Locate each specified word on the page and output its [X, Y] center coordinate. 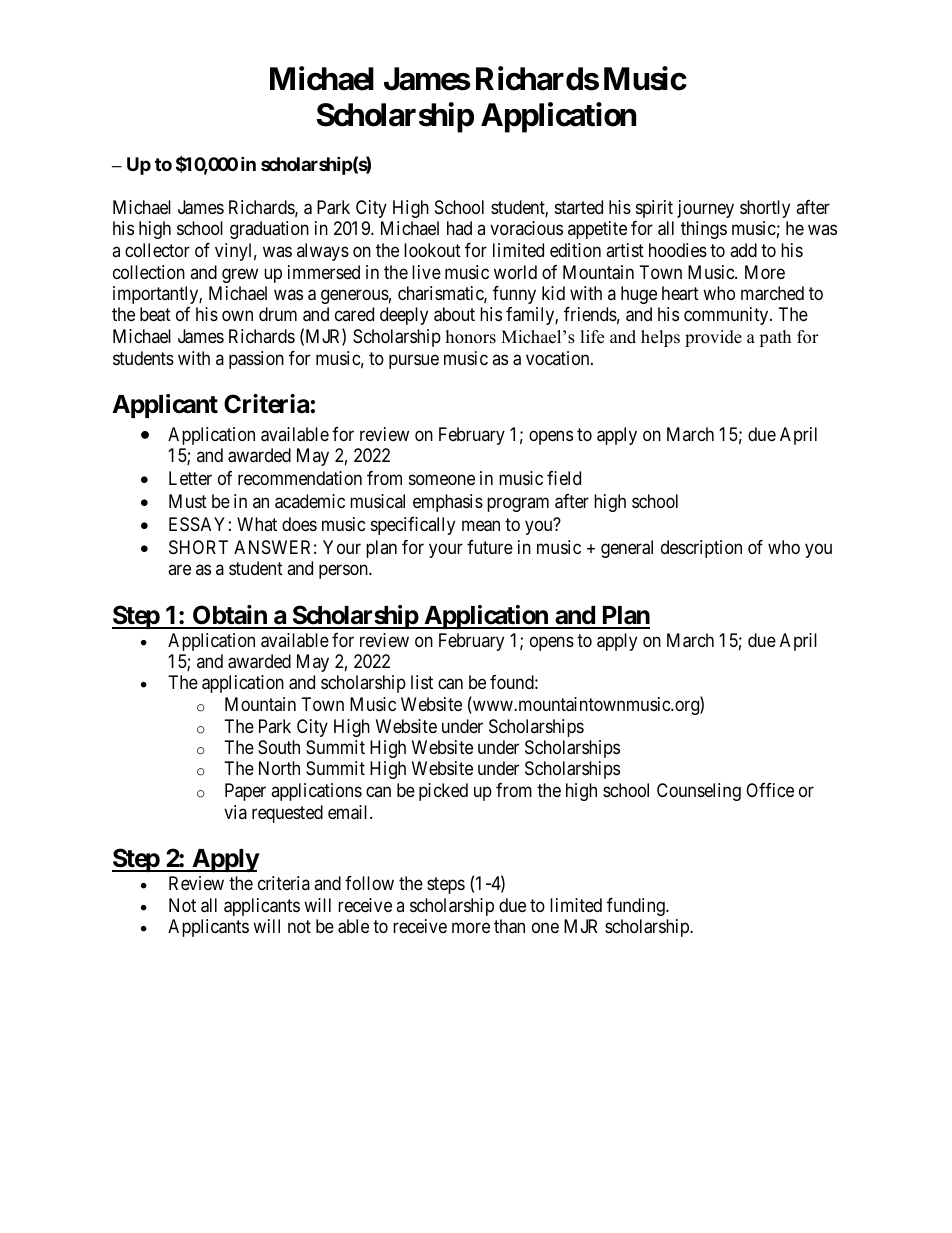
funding [637, 907]
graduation [269, 230]
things [704, 230]
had [459, 228]
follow [369, 883]
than [509, 926]
